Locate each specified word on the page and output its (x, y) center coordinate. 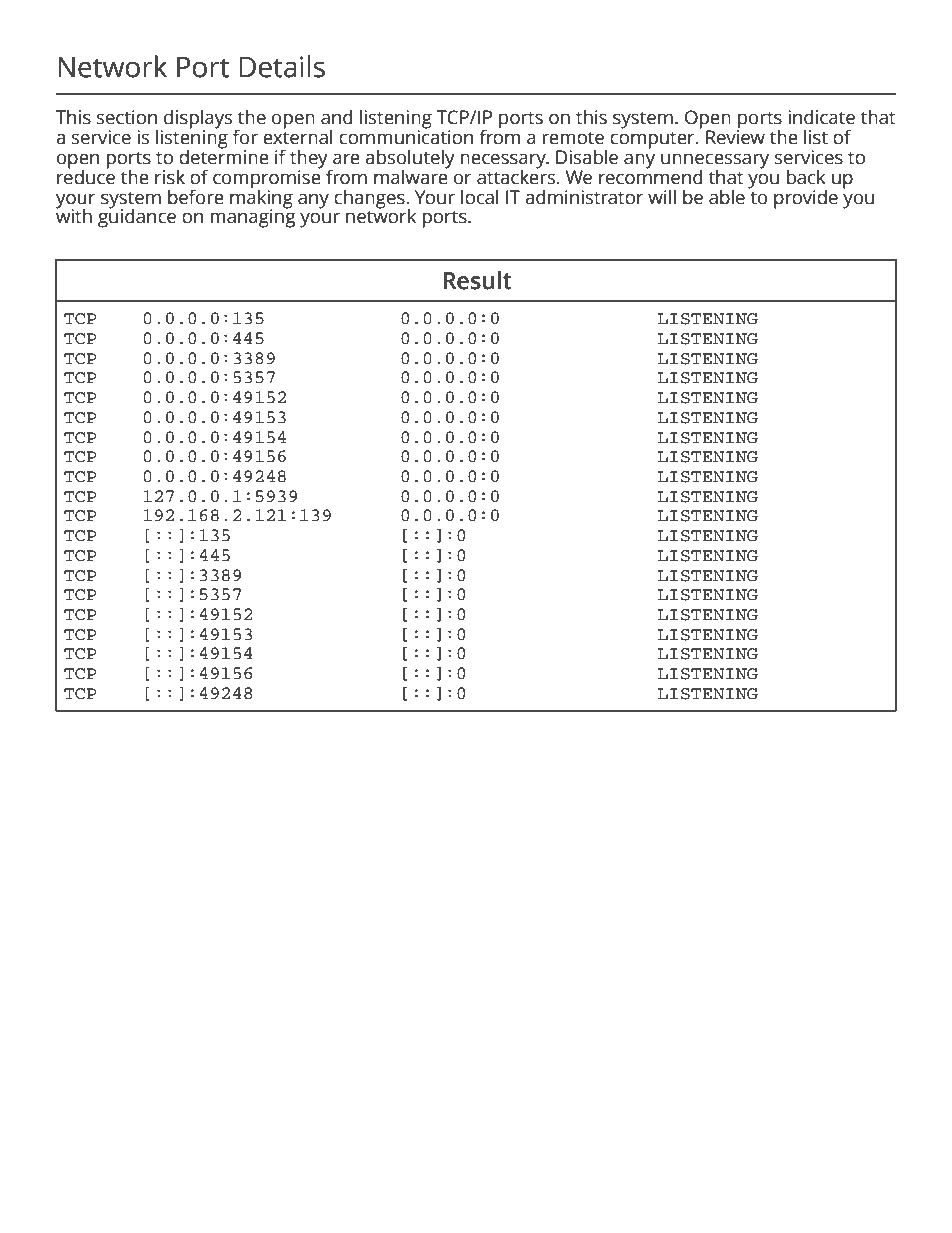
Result (477, 280)
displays (197, 120)
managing (253, 217)
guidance (137, 217)
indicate (821, 117)
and (337, 117)
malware (411, 176)
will (662, 196)
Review (735, 136)
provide (806, 199)
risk (170, 177)
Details (282, 66)
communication (406, 136)
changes (370, 199)
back (806, 177)
